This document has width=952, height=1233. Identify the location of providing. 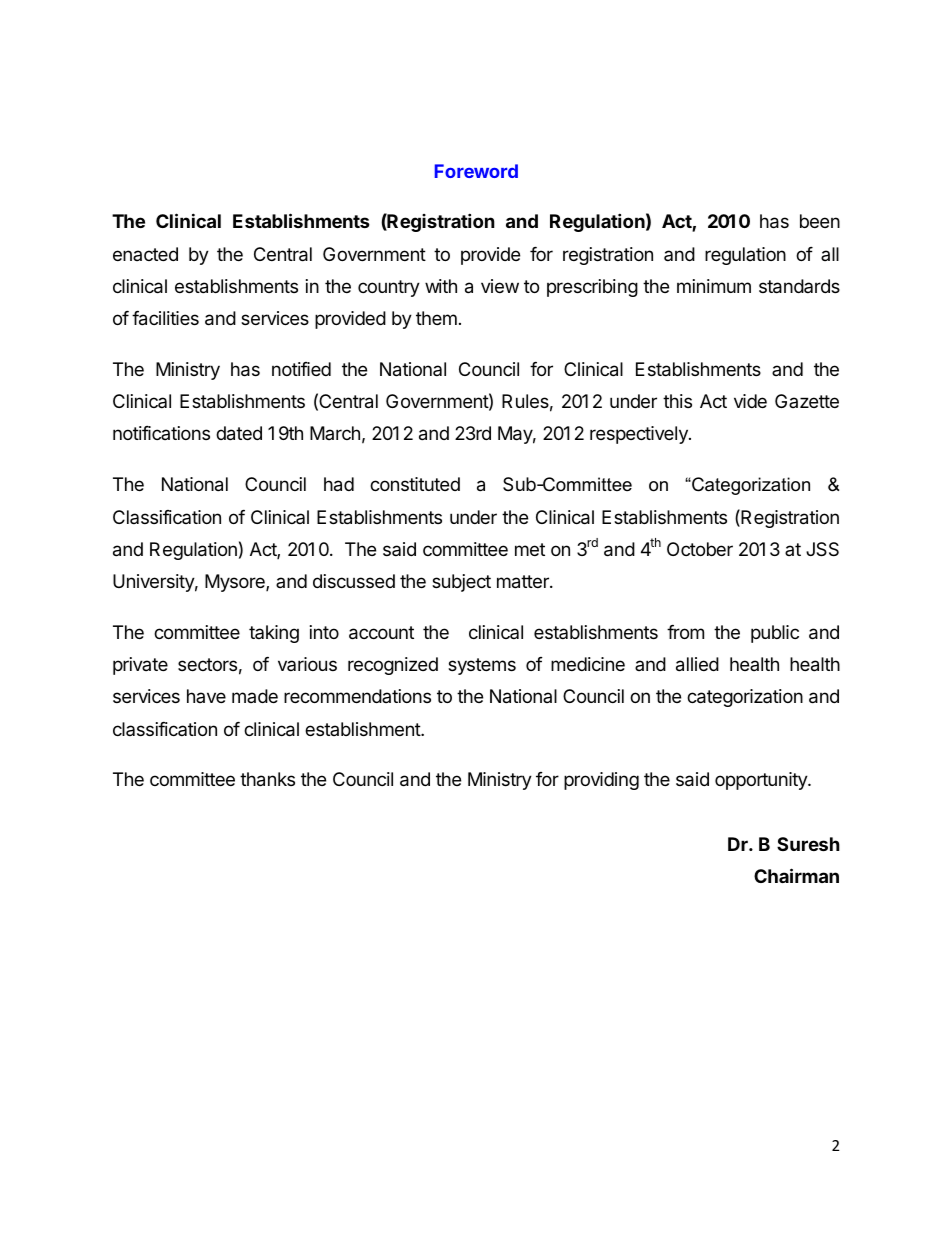
(601, 781).
